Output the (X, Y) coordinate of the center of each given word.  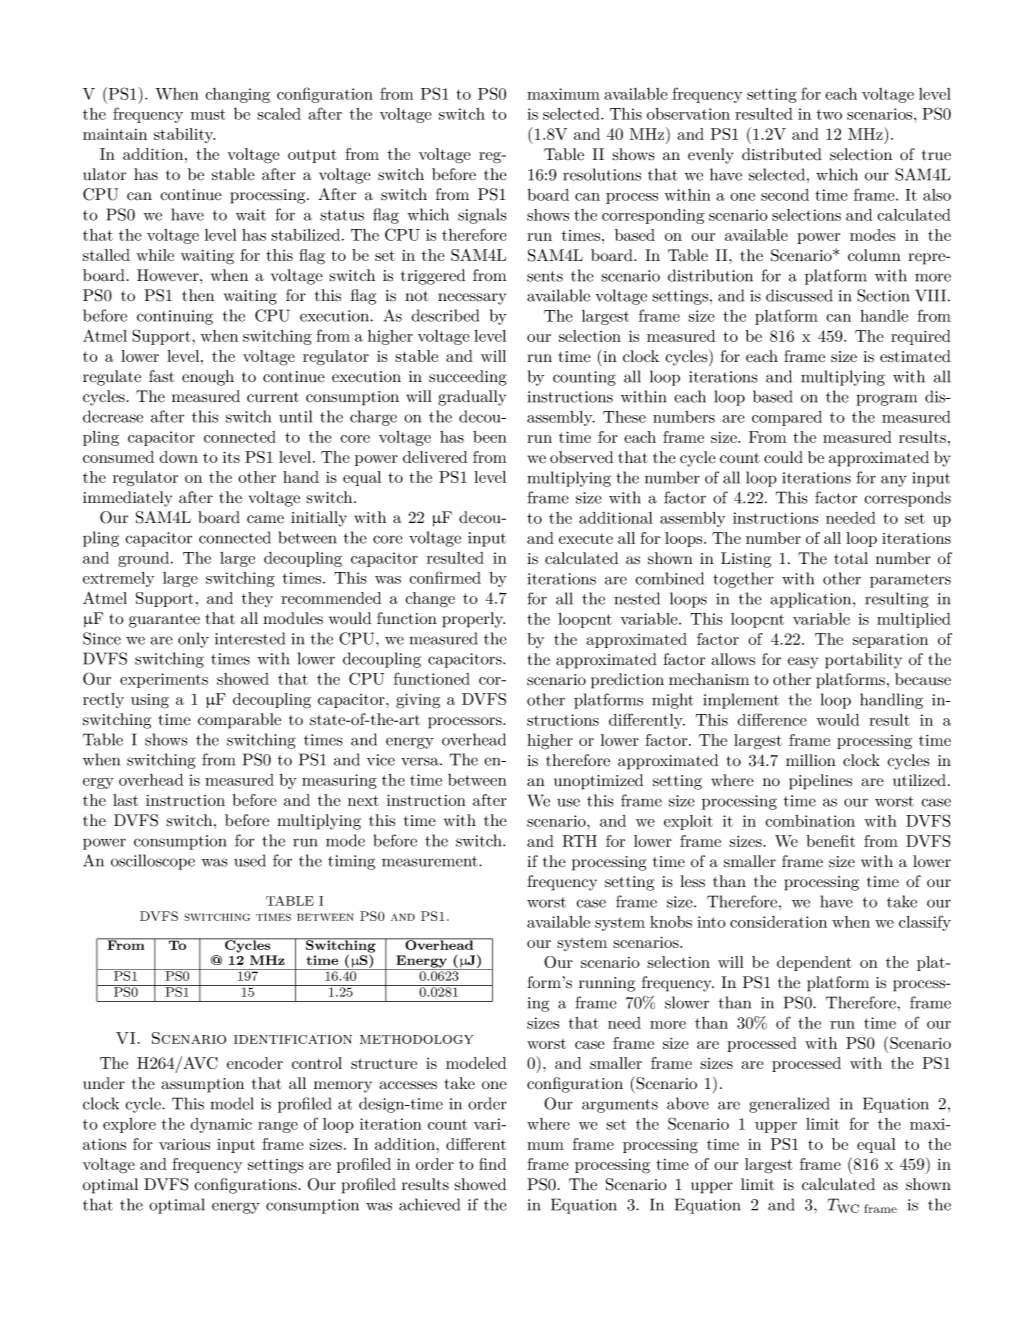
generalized (789, 1105)
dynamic (221, 1125)
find (492, 1164)
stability (184, 135)
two (829, 115)
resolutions (602, 174)
